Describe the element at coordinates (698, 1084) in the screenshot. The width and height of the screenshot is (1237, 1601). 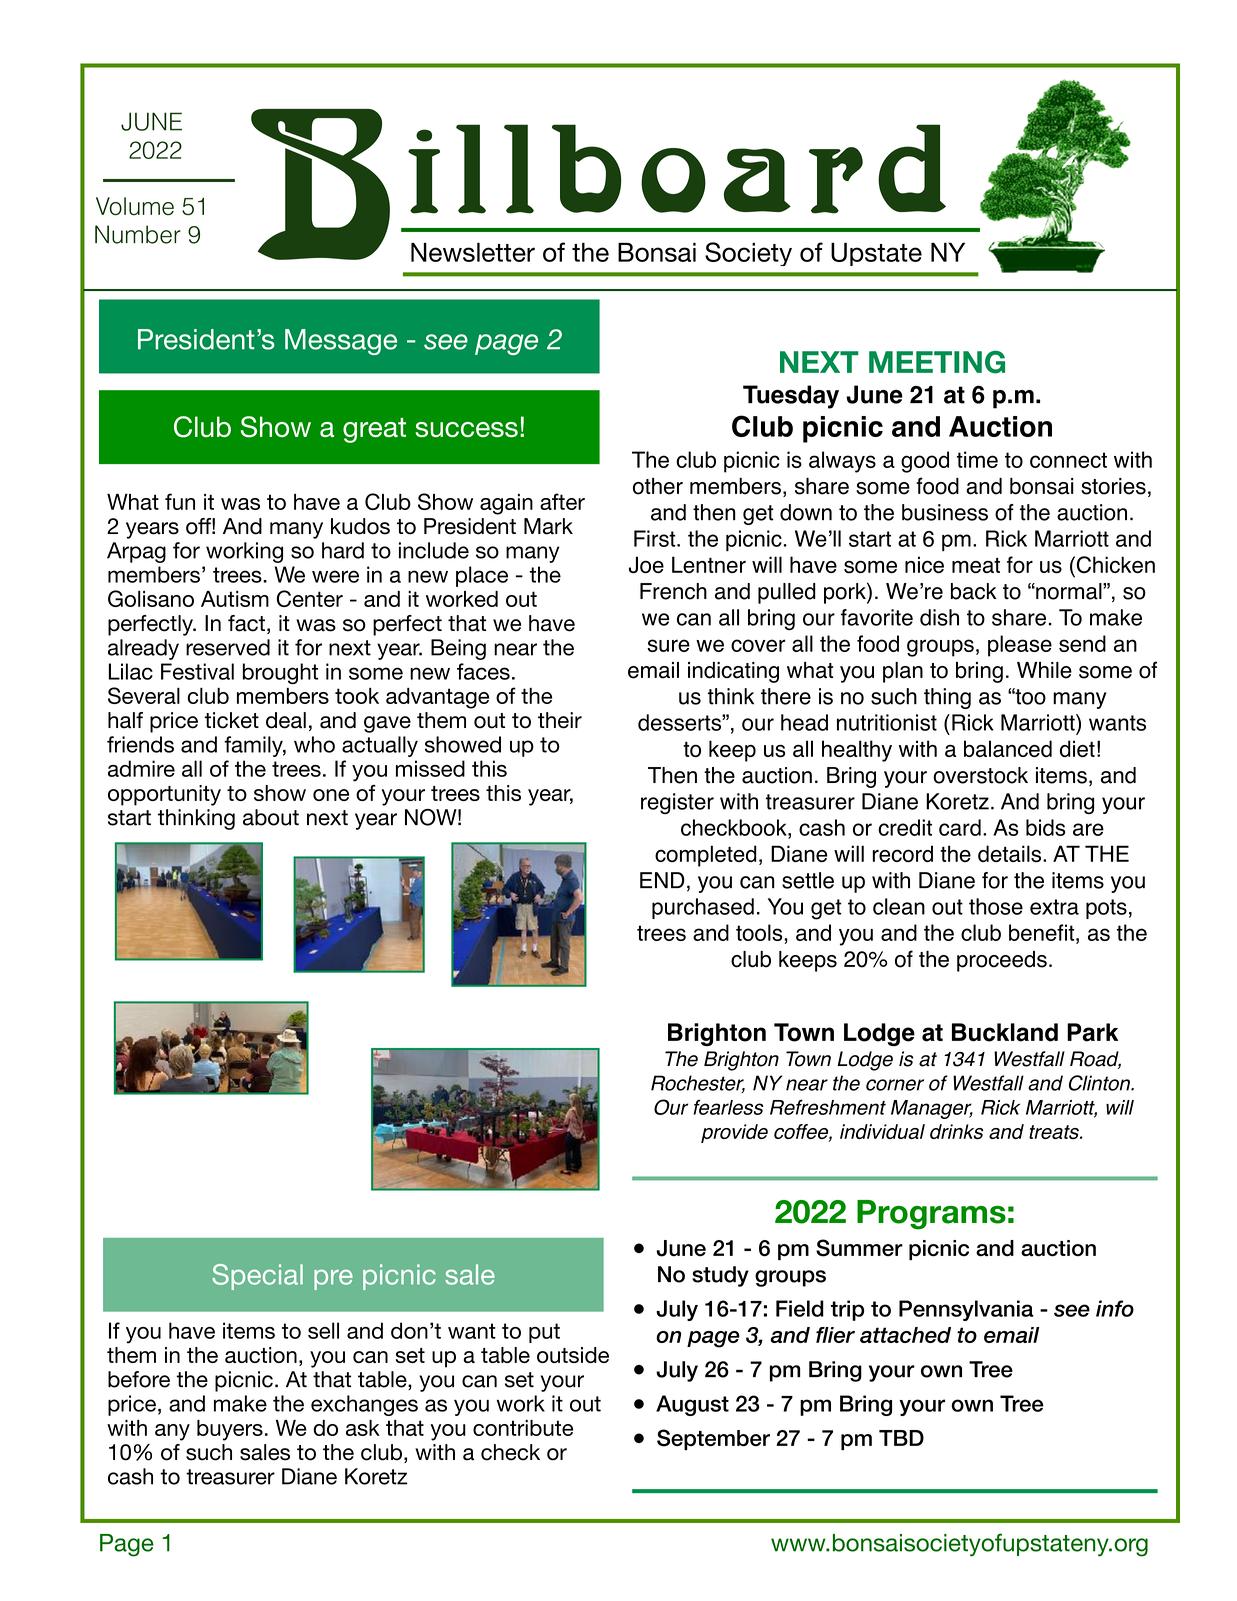
I see `Rochester` at that location.
